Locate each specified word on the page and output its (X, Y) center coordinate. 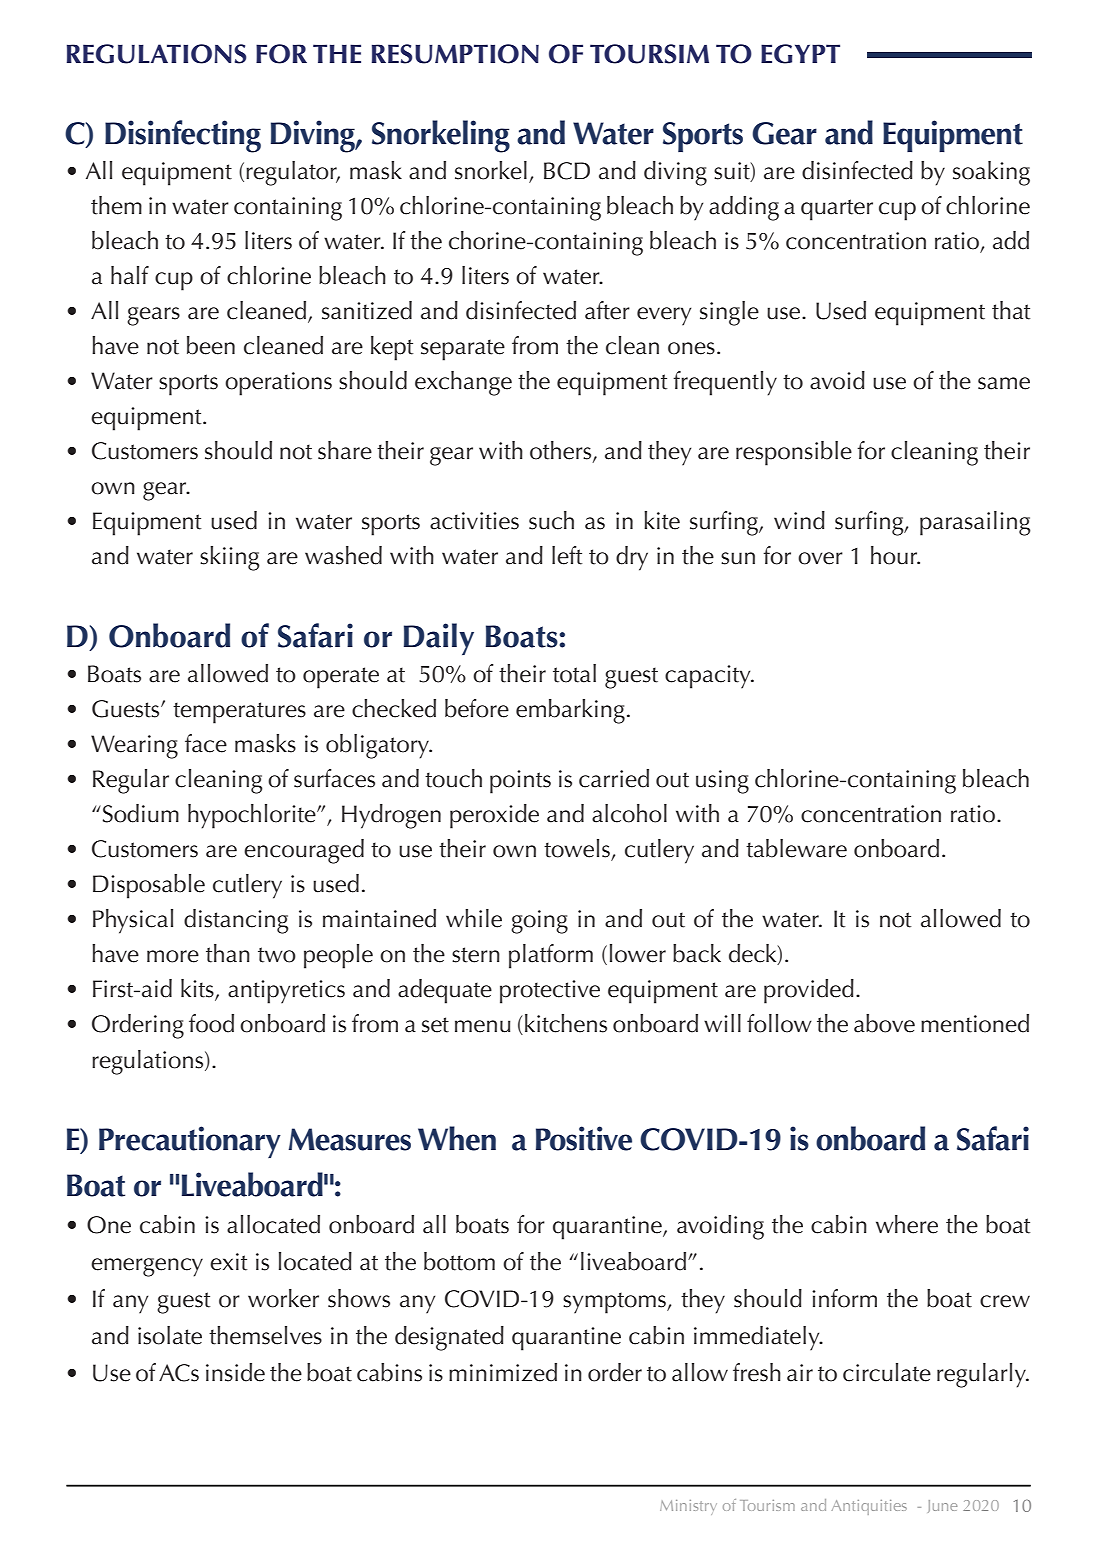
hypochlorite (253, 816)
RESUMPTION (455, 54)
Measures (349, 1139)
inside (235, 1372)
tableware (796, 848)
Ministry (688, 1507)
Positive (584, 1138)
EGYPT (800, 54)
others (562, 451)
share (345, 450)
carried (614, 778)
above (884, 1023)
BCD (567, 171)
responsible (794, 453)
